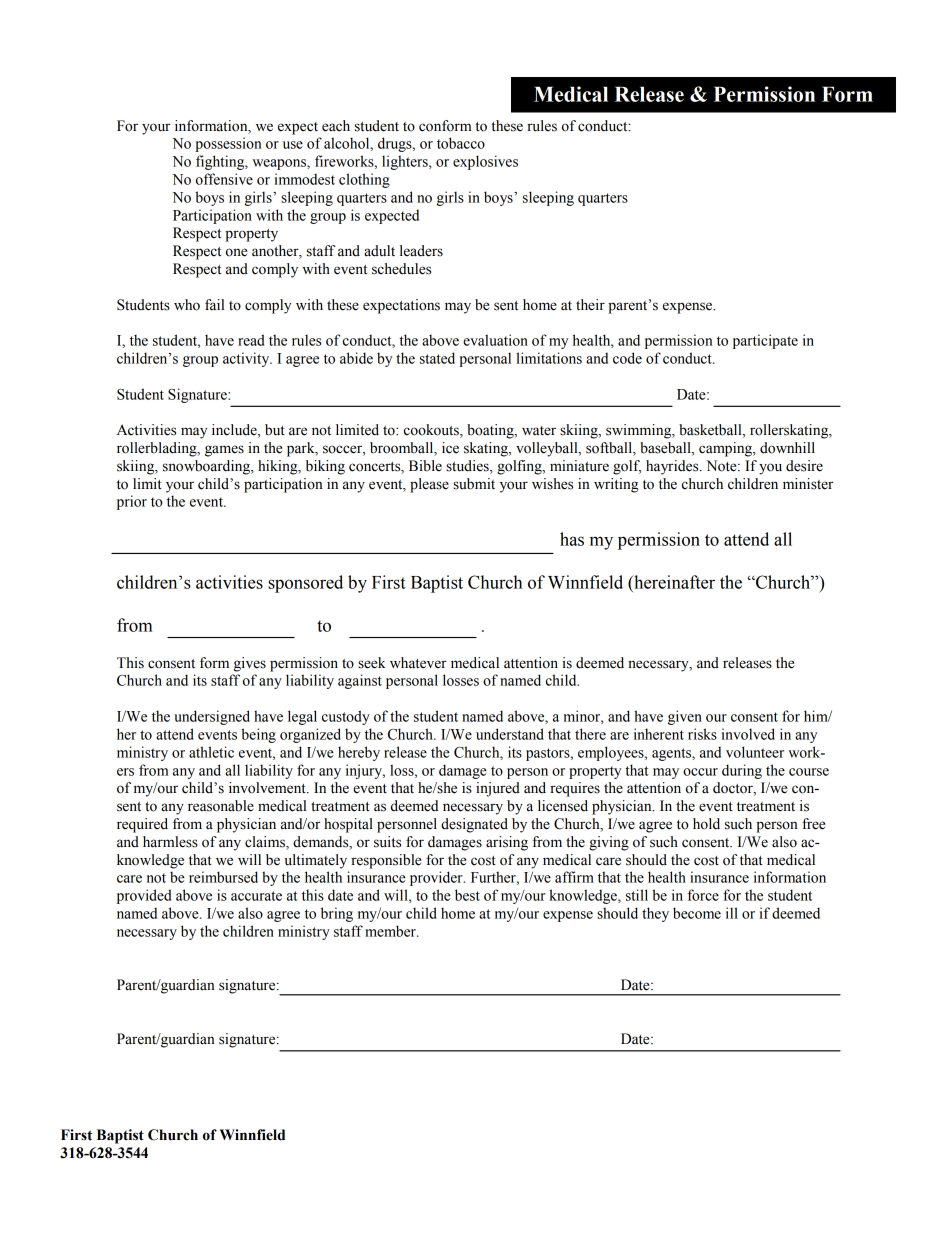 This page has width=952, height=1233. What do you see at coordinates (256, 896) in the page?
I see `accurate` at bounding box center [256, 896].
